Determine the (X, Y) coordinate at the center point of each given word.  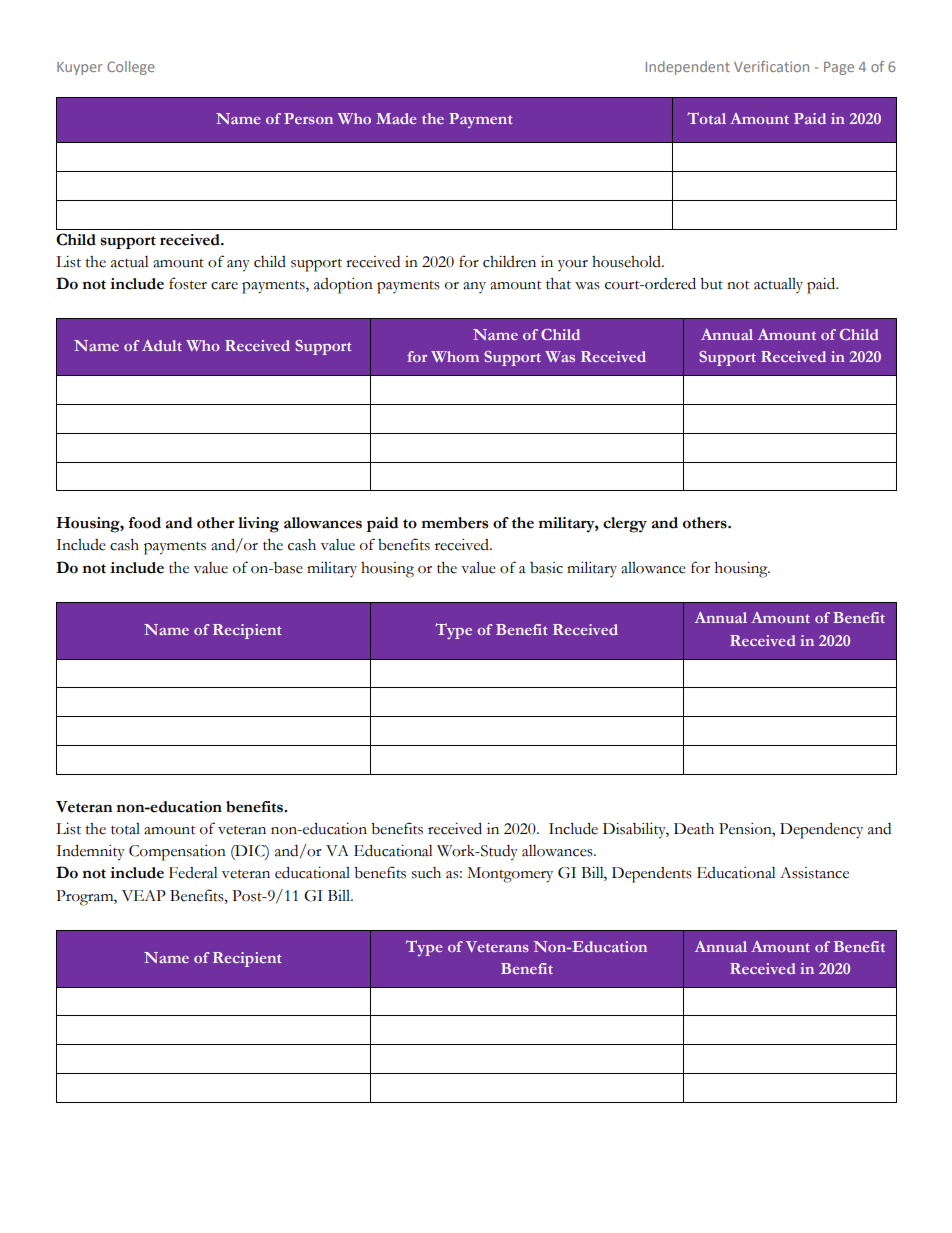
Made (396, 118)
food (144, 523)
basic (546, 568)
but (711, 284)
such (426, 873)
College (131, 68)
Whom (455, 356)
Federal (193, 873)
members (454, 523)
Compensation (177, 853)
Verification (771, 66)
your (573, 265)
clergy (625, 525)
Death (694, 829)
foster (188, 283)
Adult (162, 345)
